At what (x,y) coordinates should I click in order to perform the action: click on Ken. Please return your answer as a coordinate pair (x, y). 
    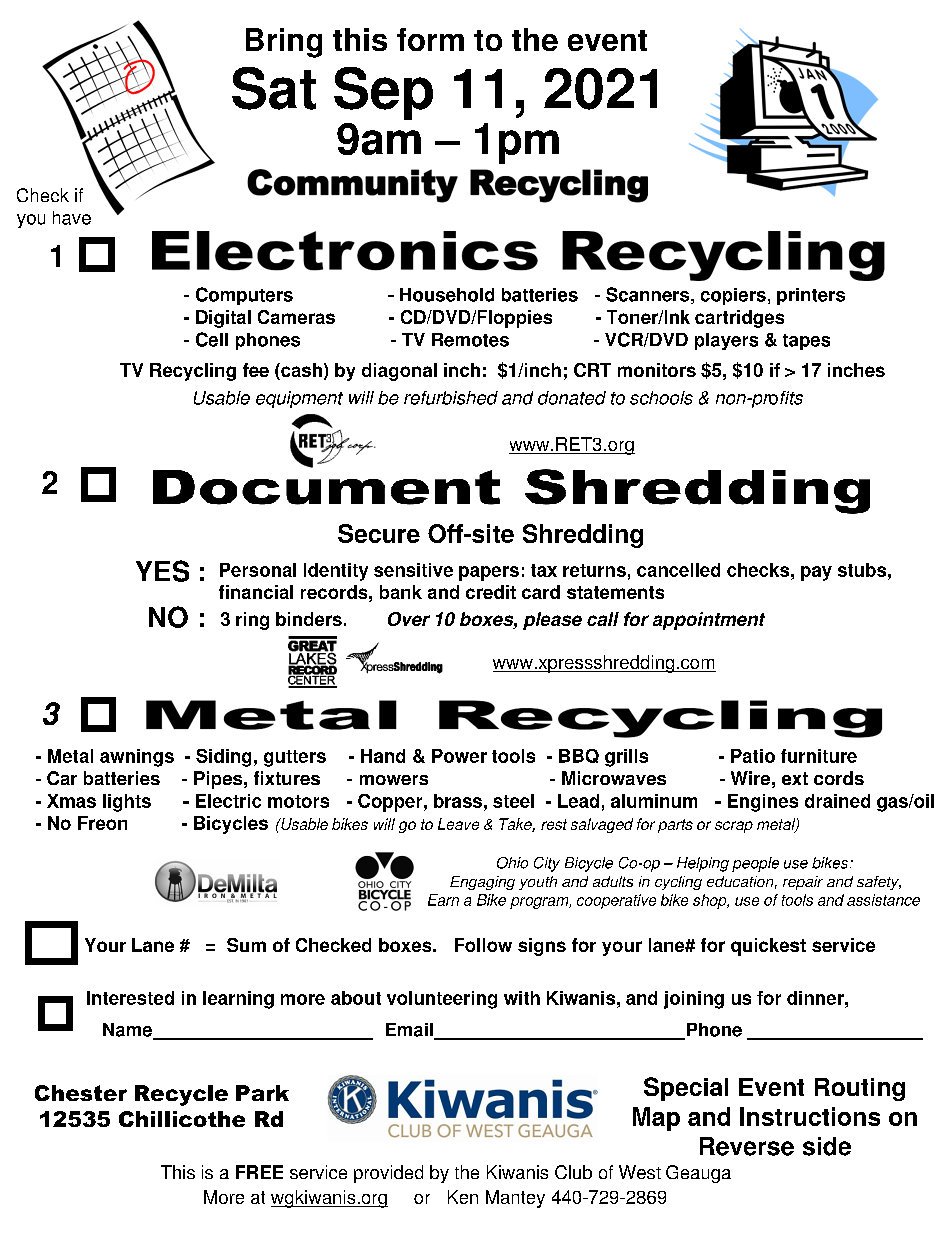
    Looking at the image, I should click on (463, 1197).
